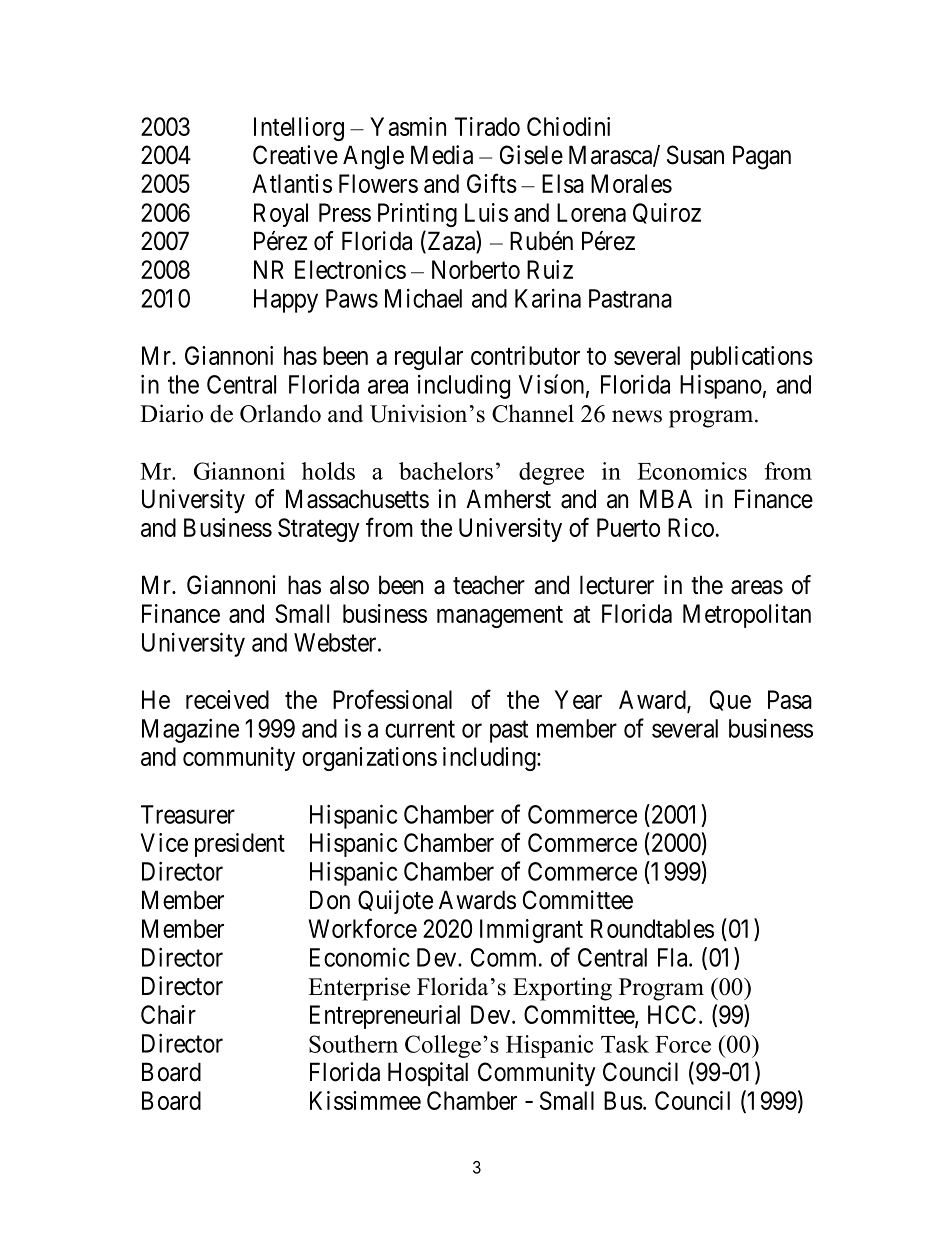  Describe the element at coordinates (280, 413) in the screenshot. I see `Orlando` at that location.
